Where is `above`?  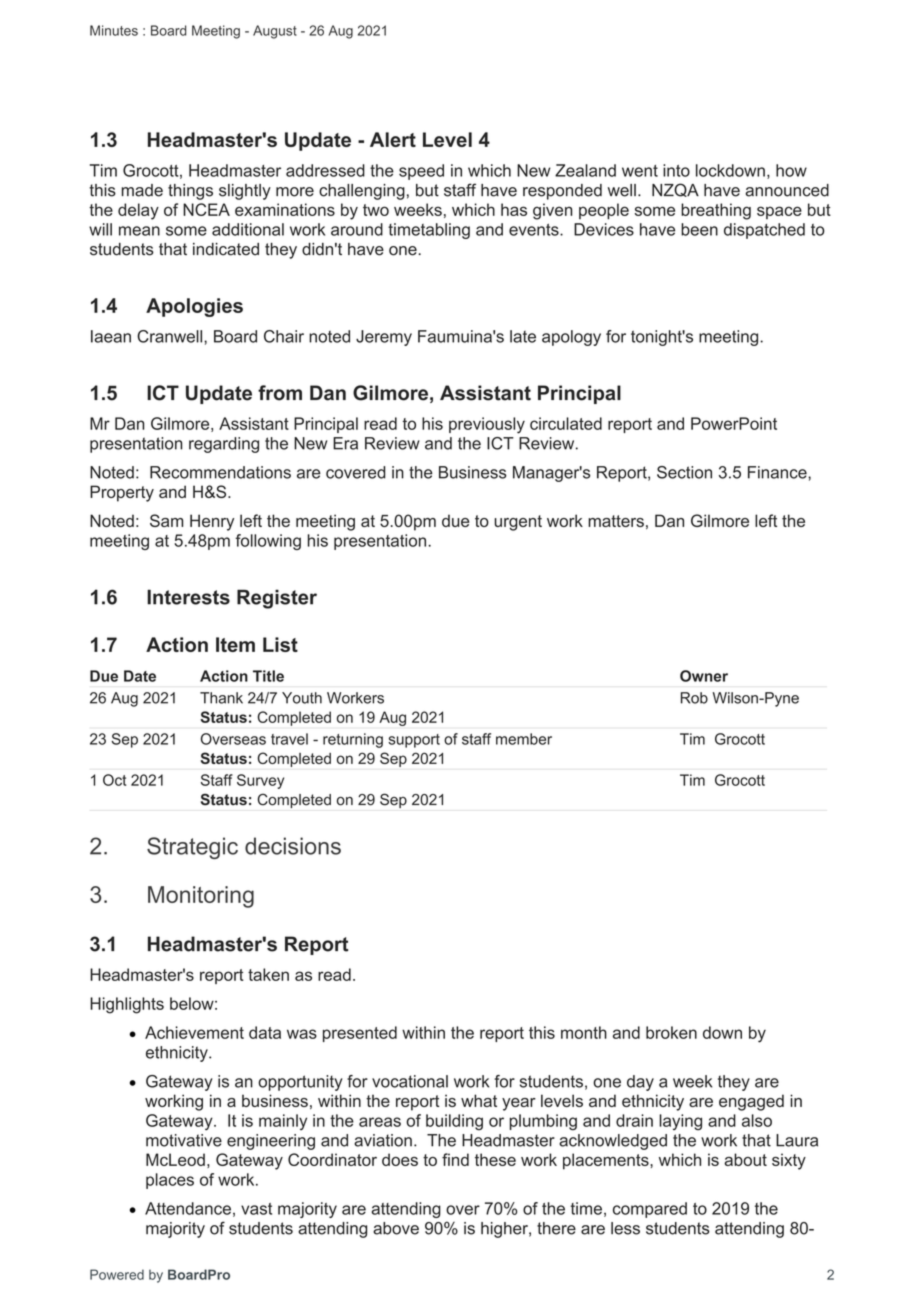
above is located at coordinates (396, 1228).
